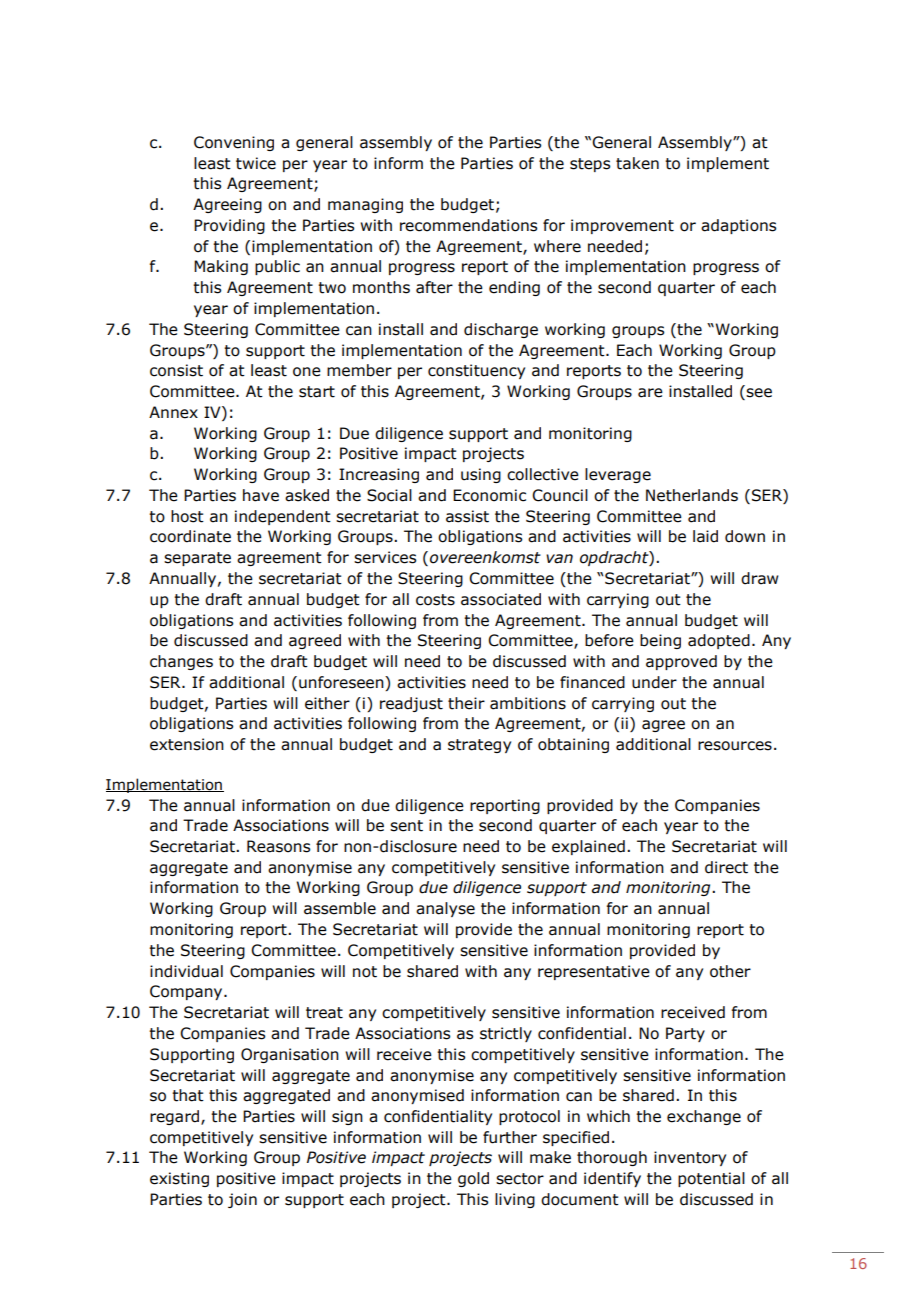 The image size is (924, 1308). I want to click on inventory, so click(690, 1158).
